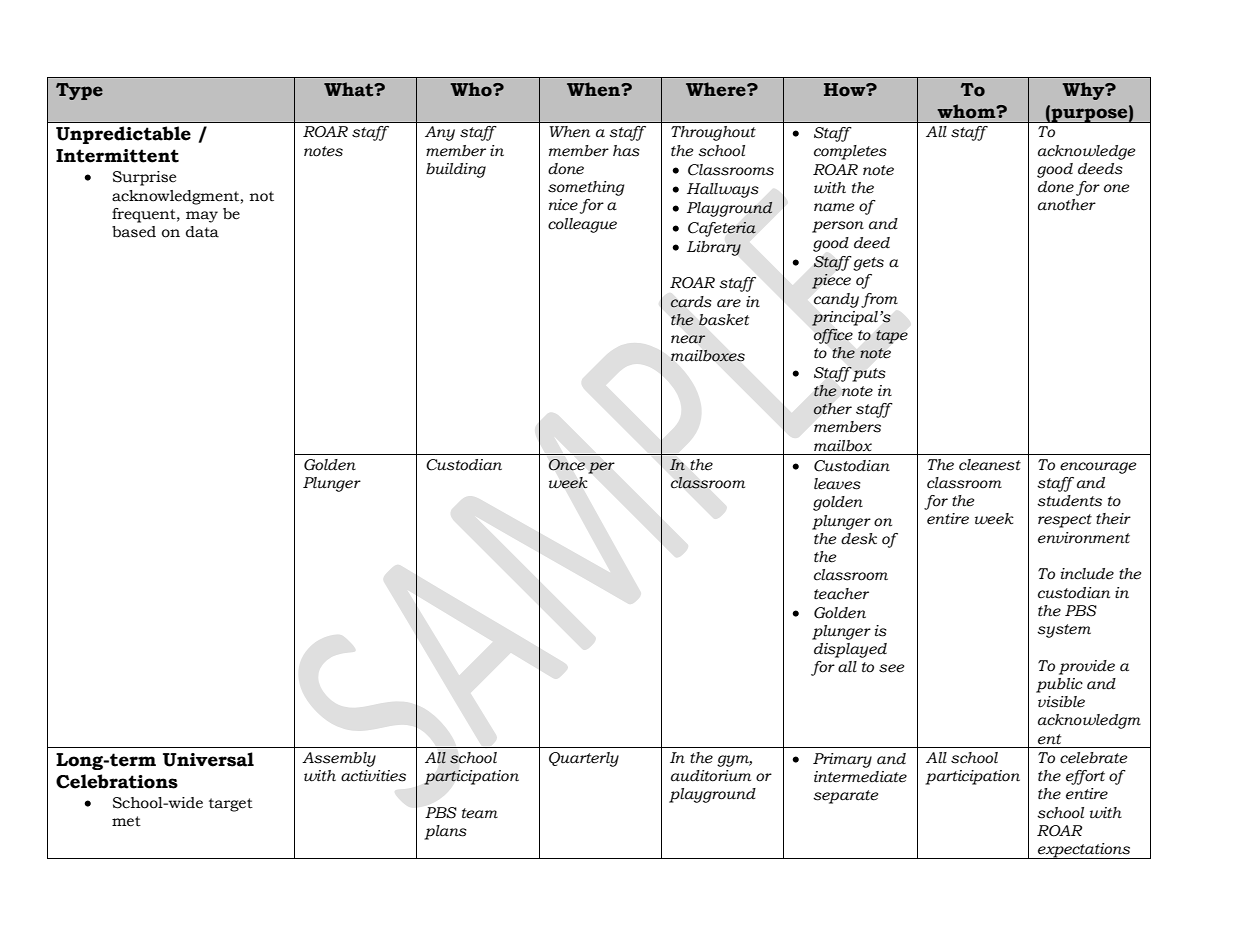 The image size is (1233, 952). I want to click on near, so click(688, 339).
